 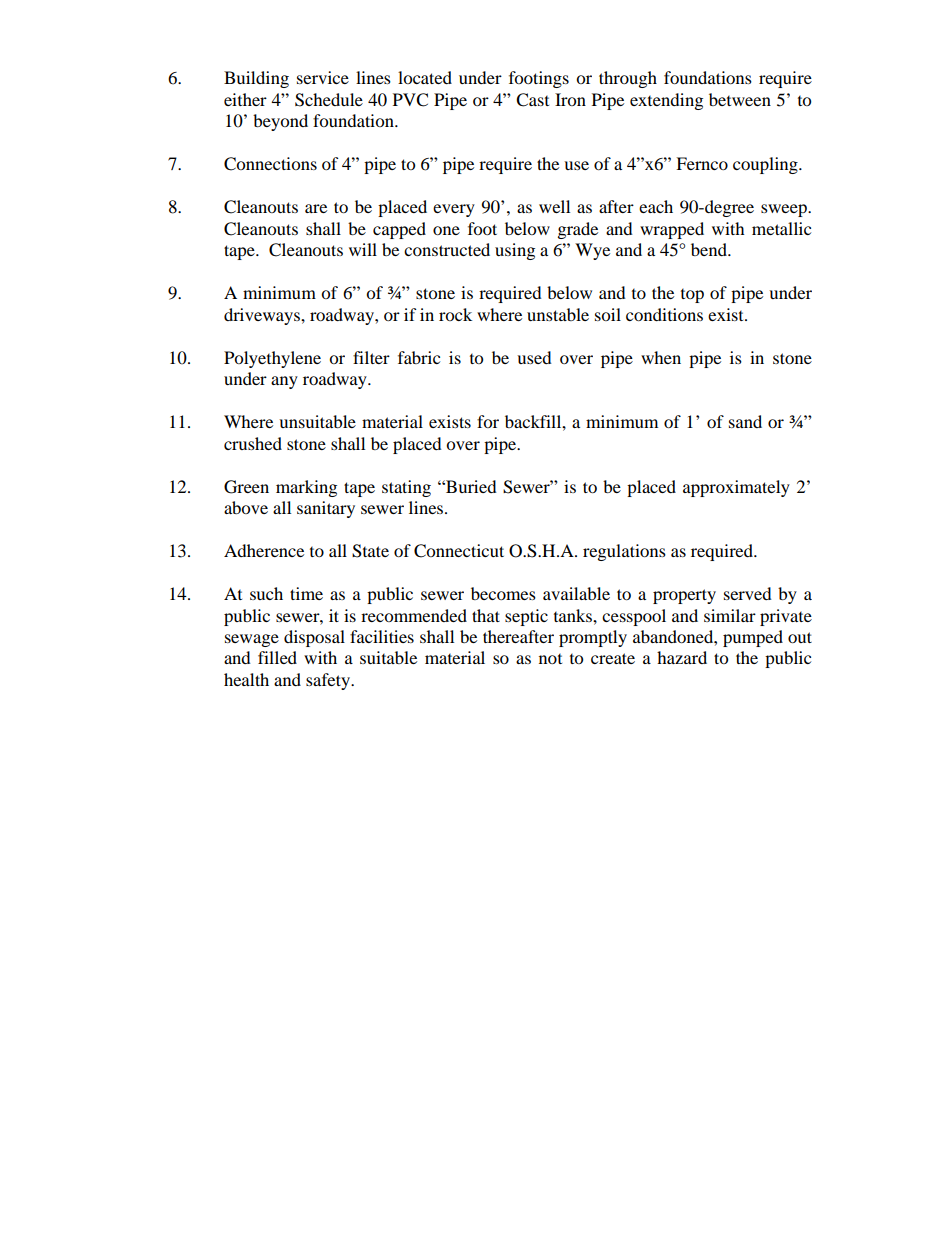 What do you see at coordinates (558, 314) in the screenshot?
I see `unstable` at bounding box center [558, 314].
